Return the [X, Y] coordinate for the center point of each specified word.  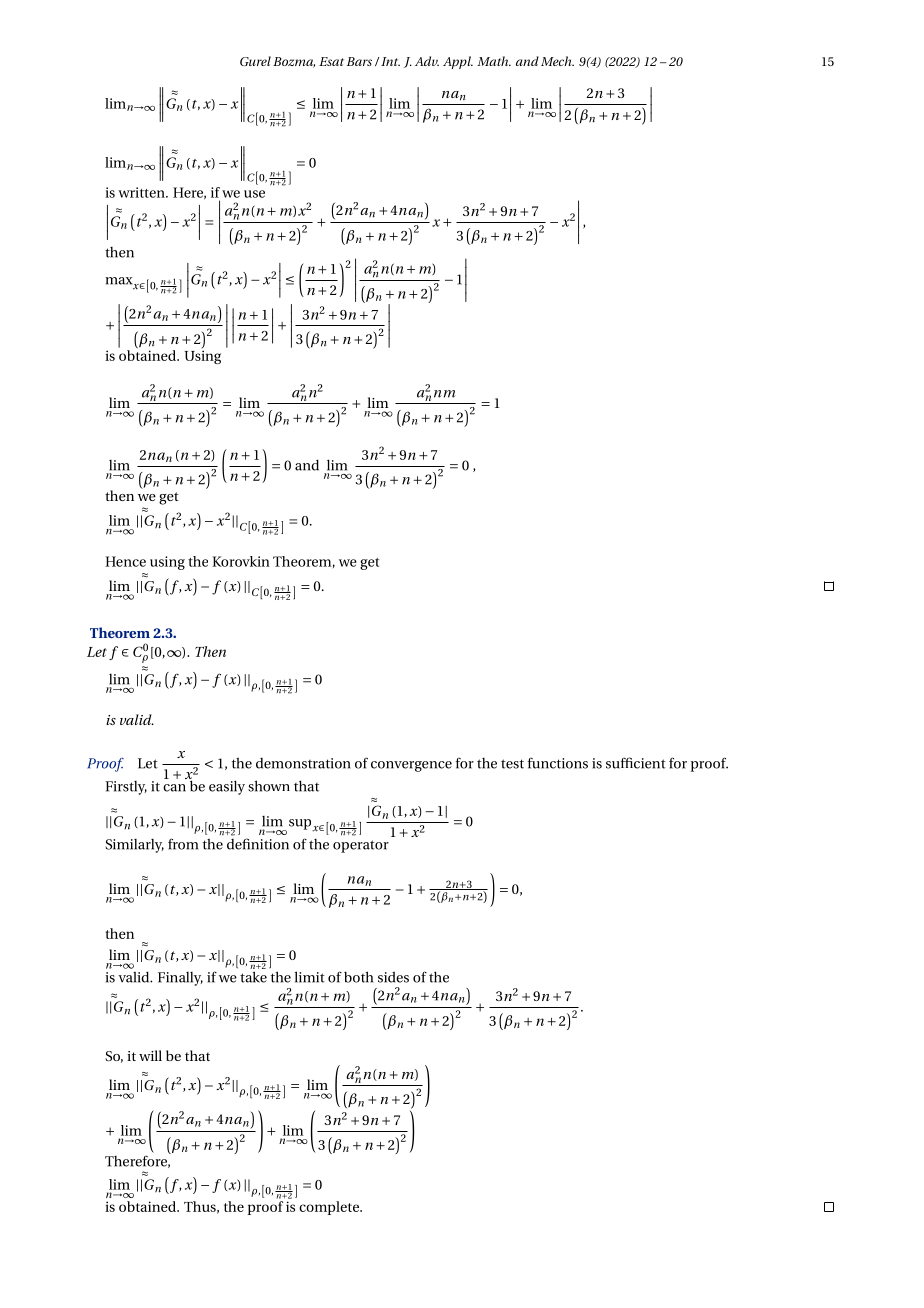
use [254, 194]
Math [494, 61]
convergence [411, 766]
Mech [557, 61]
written [142, 192]
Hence [125, 561]
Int [390, 61]
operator [361, 846]
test [512, 764]
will [150, 1055]
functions [558, 763]
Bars [359, 61]
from [183, 844]
